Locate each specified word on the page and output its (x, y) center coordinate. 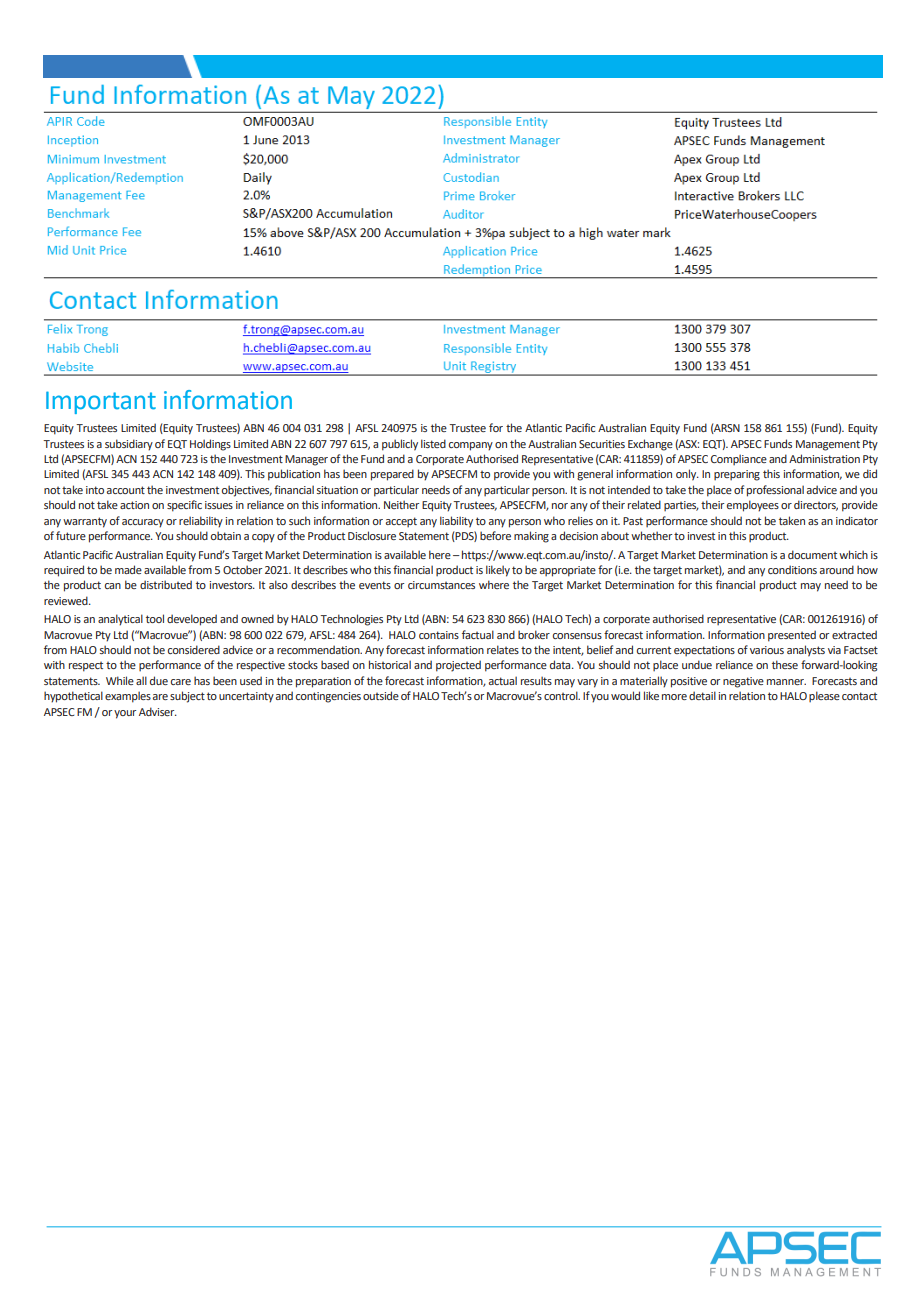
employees (753, 506)
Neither (401, 504)
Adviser (158, 711)
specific (184, 506)
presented (792, 636)
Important (101, 402)
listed (433, 443)
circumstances (441, 585)
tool (155, 618)
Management (828, 445)
